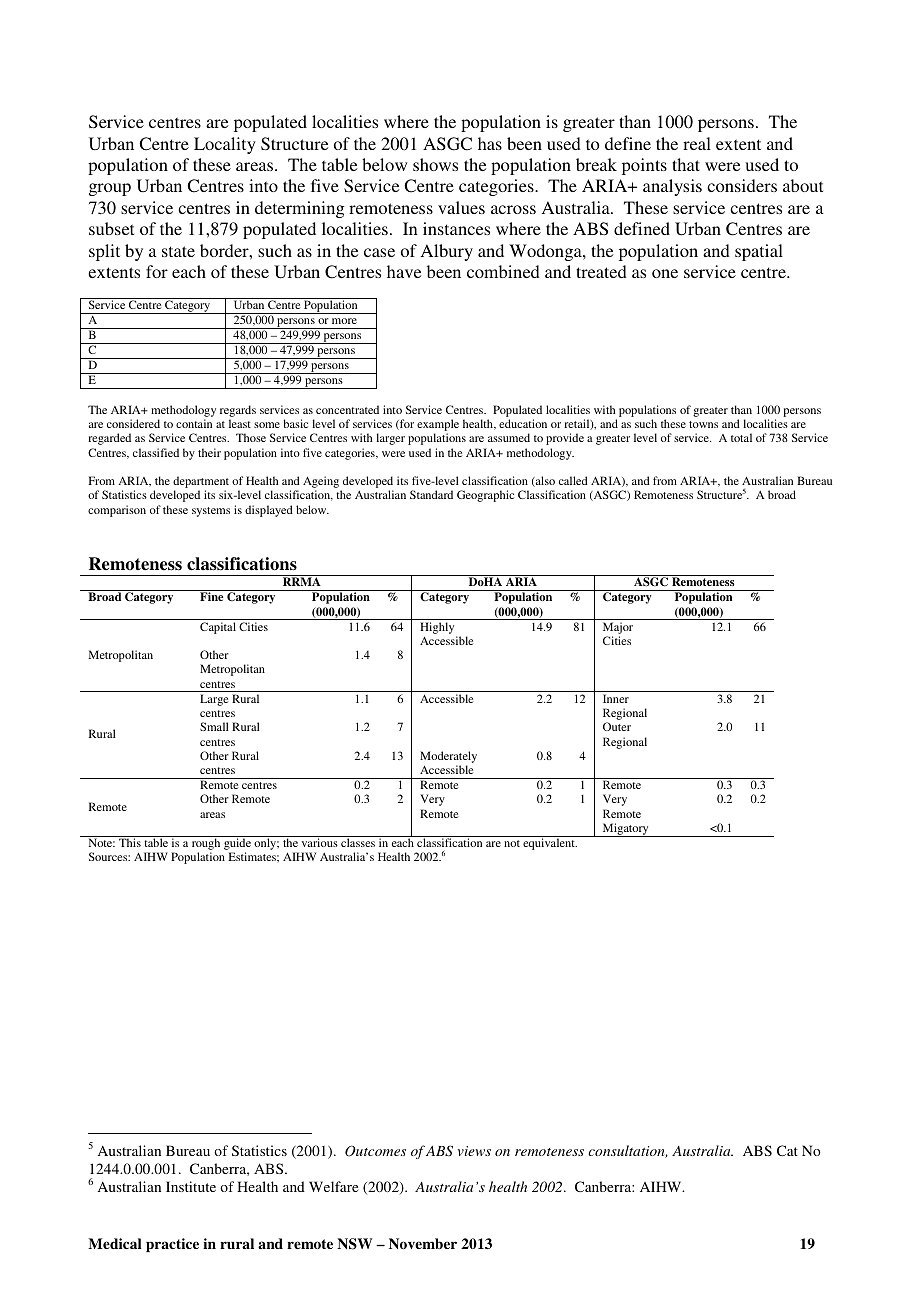  What do you see at coordinates (225, 145) in the page?
I see `Locality` at bounding box center [225, 145].
